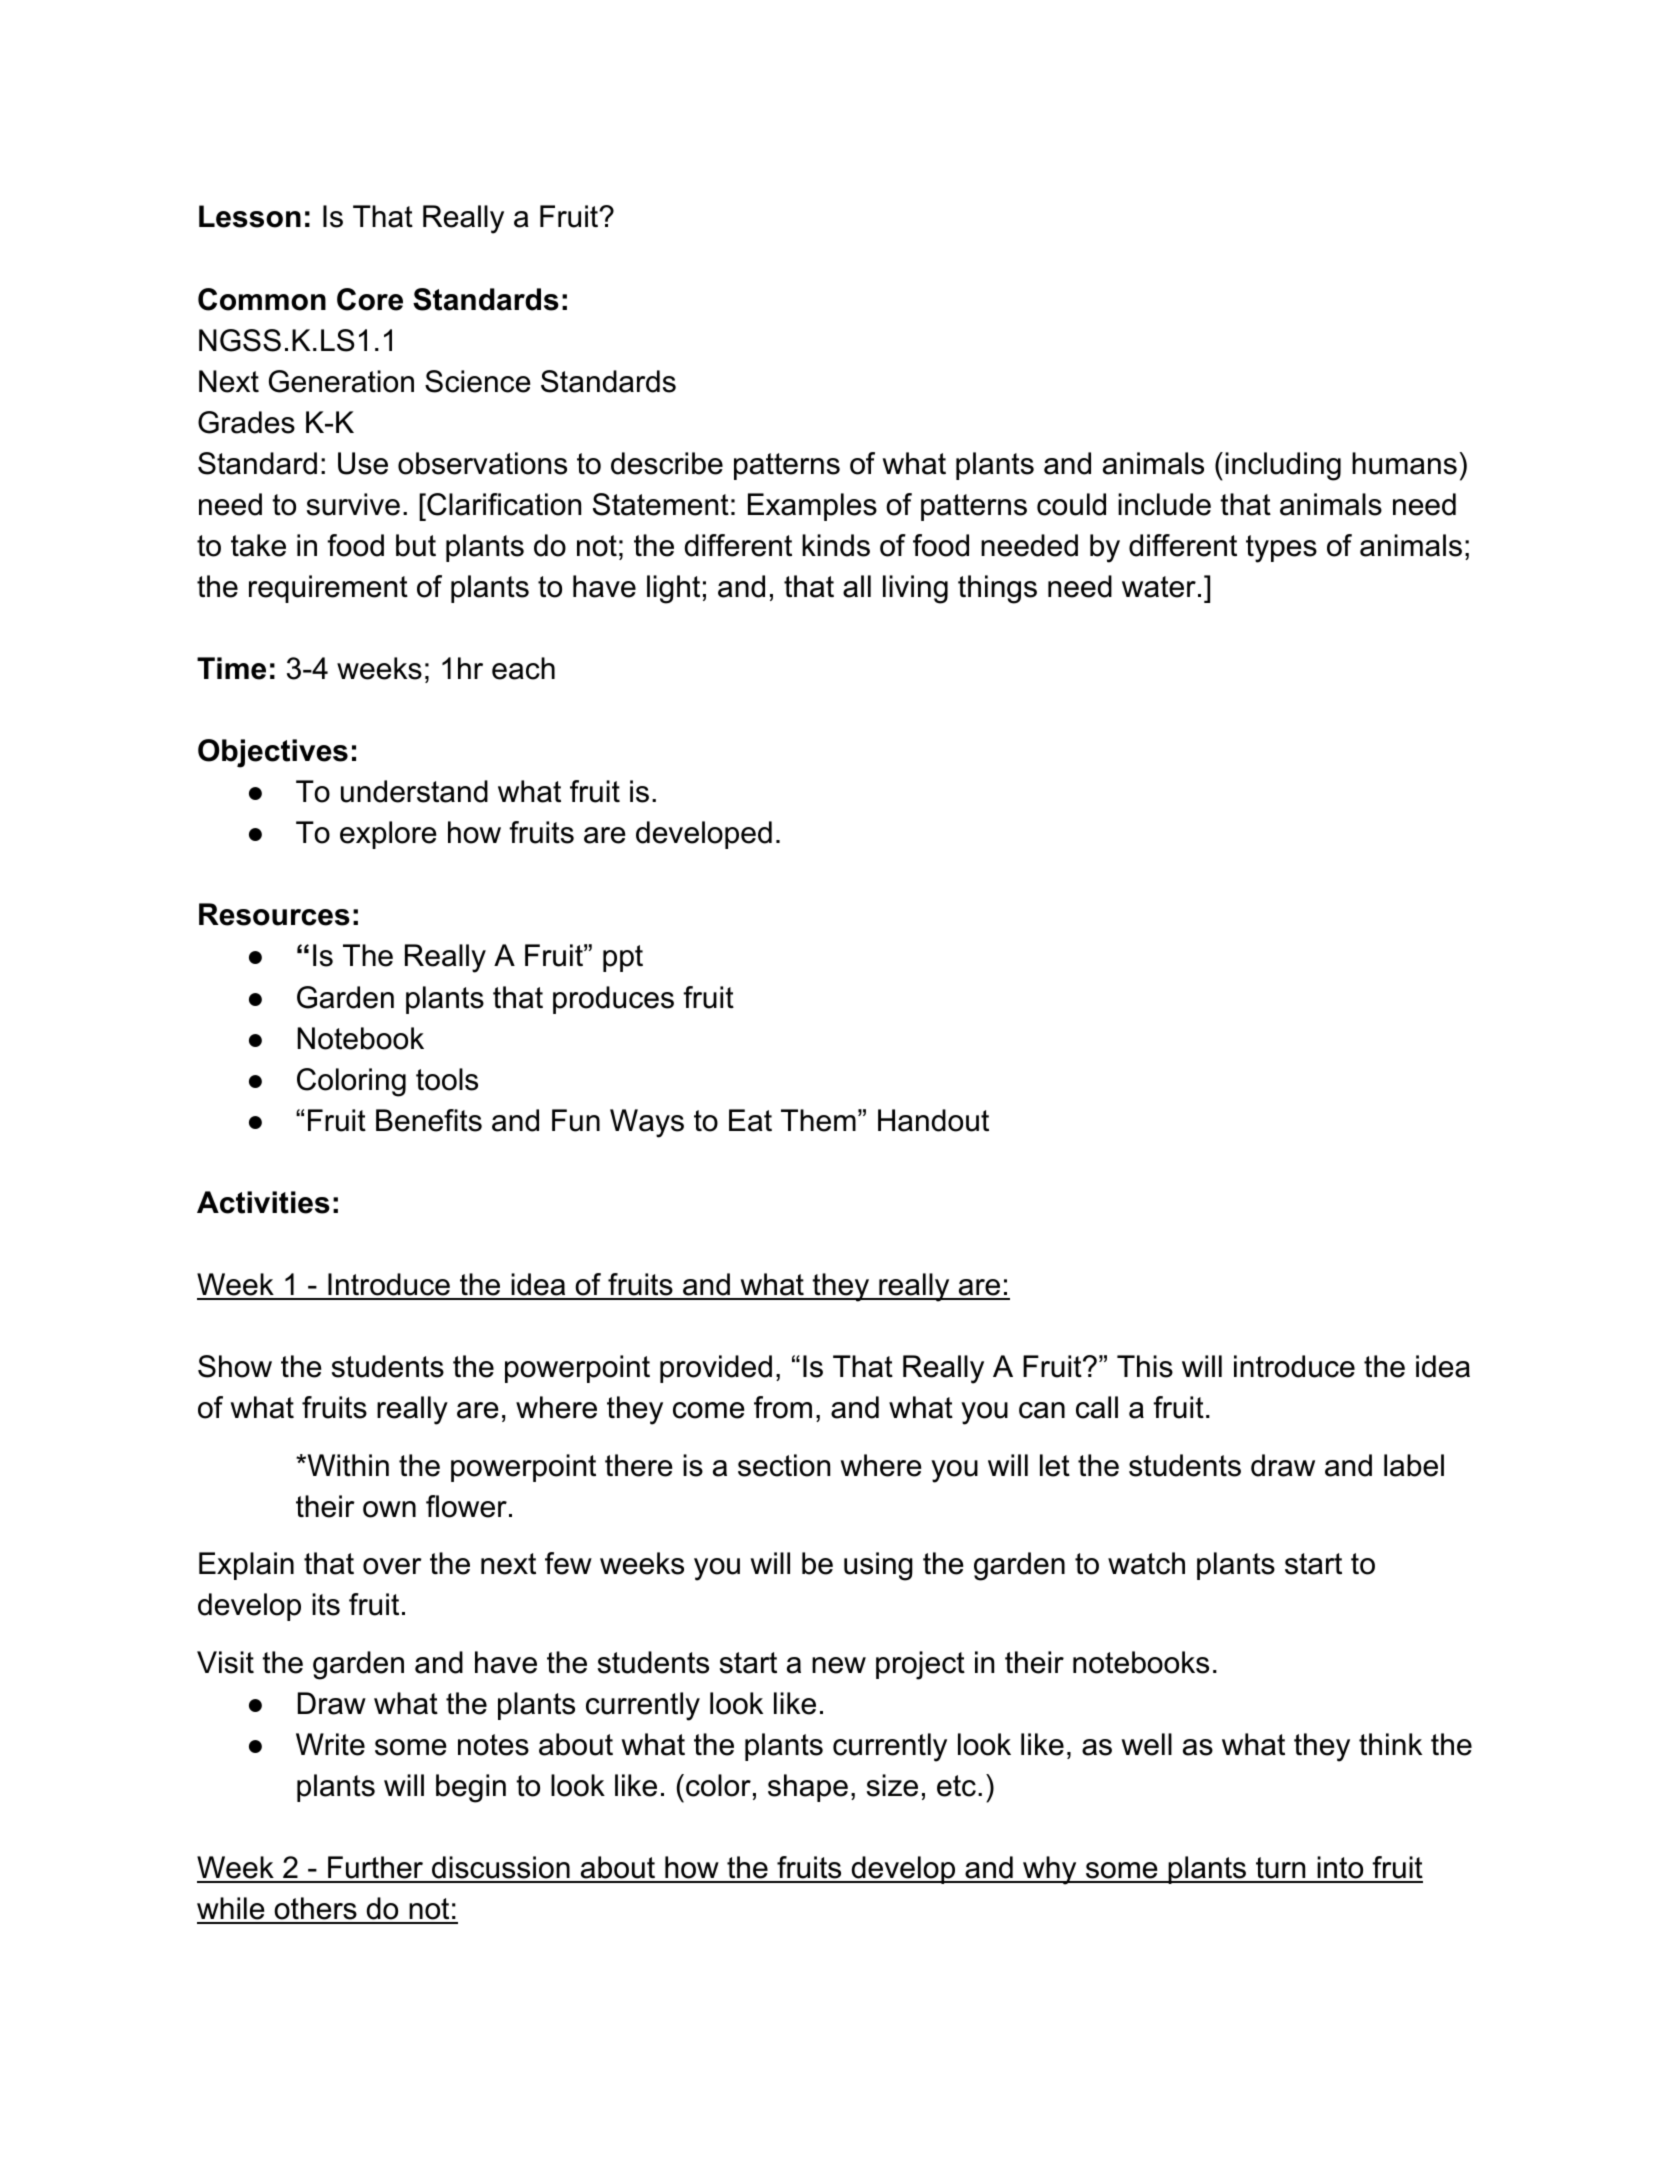  Describe the element at coordinates (347, 1465) in the document. I see `Within` at that location.
